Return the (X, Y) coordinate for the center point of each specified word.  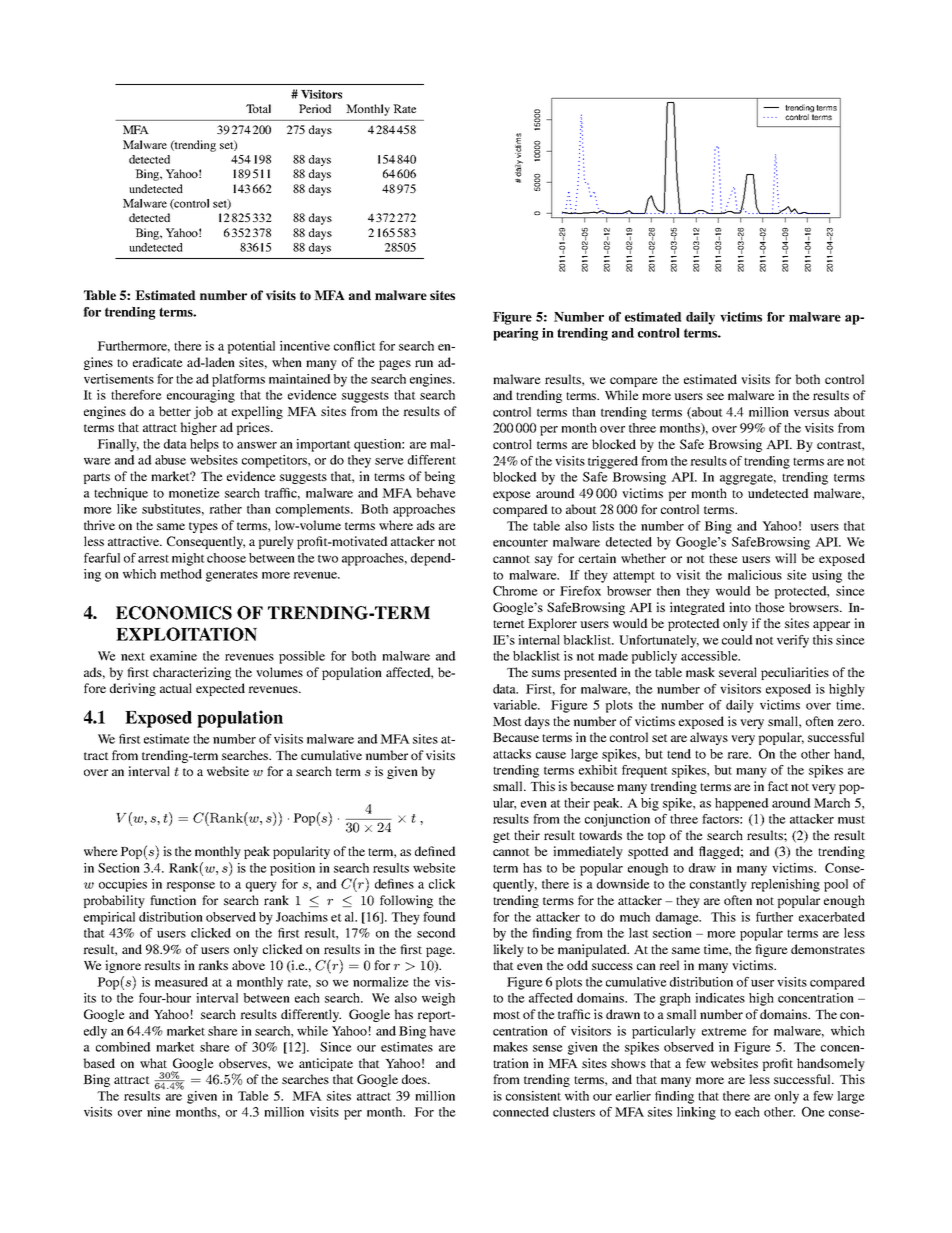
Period (315, 108)
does (415, 1079)
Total (258, 108)
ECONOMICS (174, 613)
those (770, 607)
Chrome (515, 591)
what (153, 1063)
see (715, 396)
